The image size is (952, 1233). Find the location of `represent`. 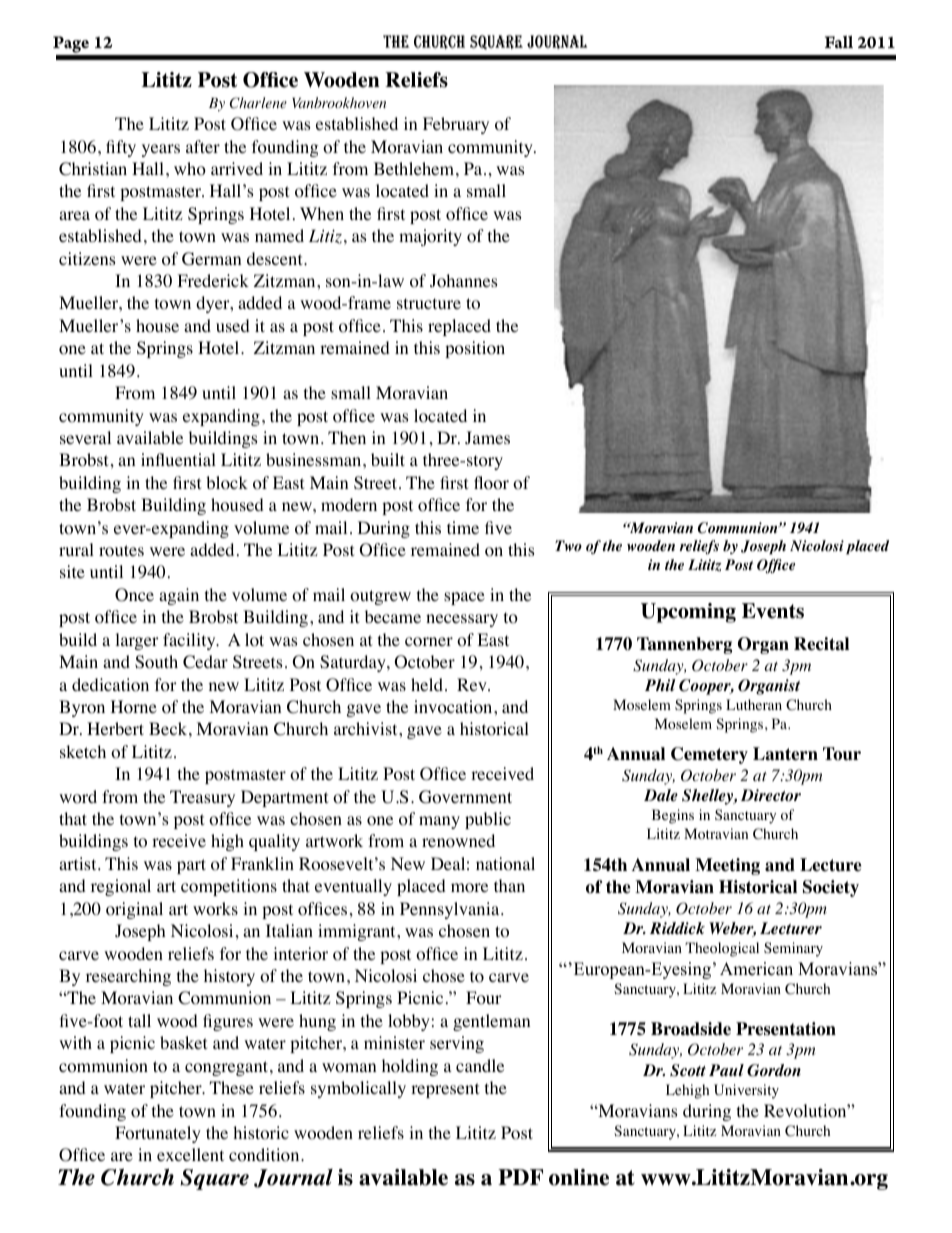

represent is located at coordinates (445, 1090).
